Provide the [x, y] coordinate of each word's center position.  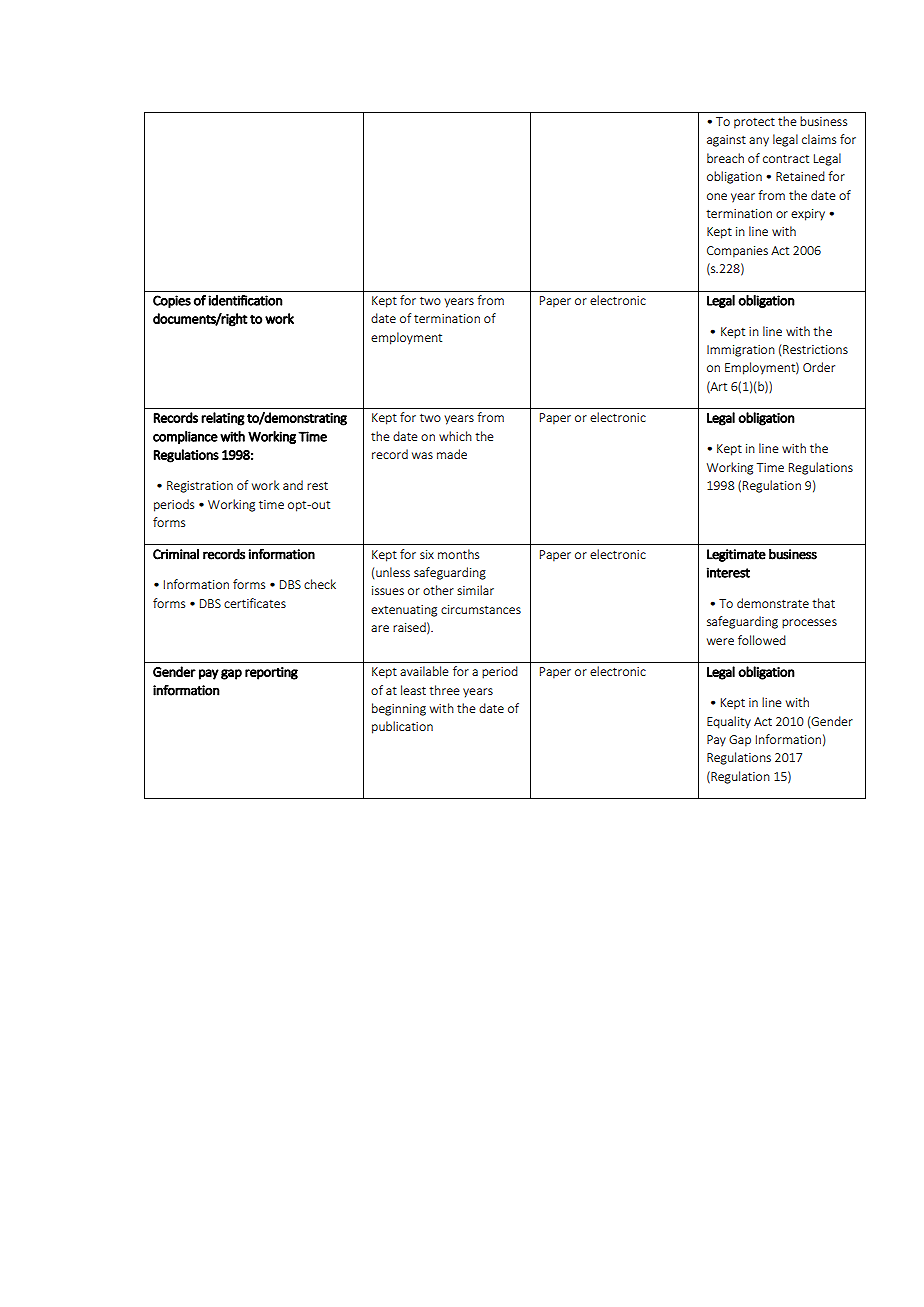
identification [245, 300]
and [293, 485]
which [455, 436]
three [444, 690]
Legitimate [736, 555]
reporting [271, 673]
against [726, 141]
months [458, 554]
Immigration [741, 351]
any [759, 142]
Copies [172, 301]
